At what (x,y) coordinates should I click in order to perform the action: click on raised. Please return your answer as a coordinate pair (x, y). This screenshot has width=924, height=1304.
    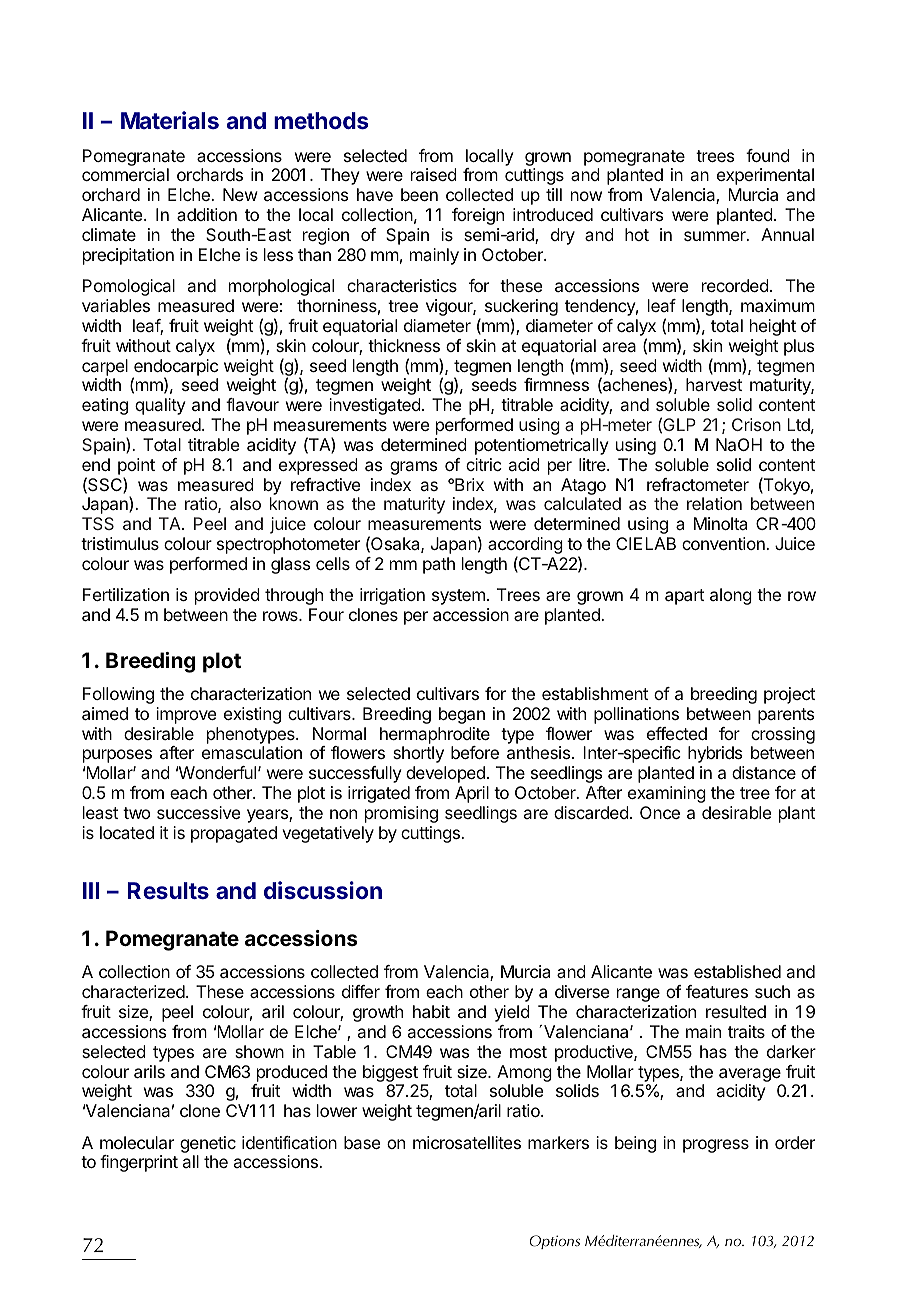
    Looking at the image, I should click on (434, 174).
